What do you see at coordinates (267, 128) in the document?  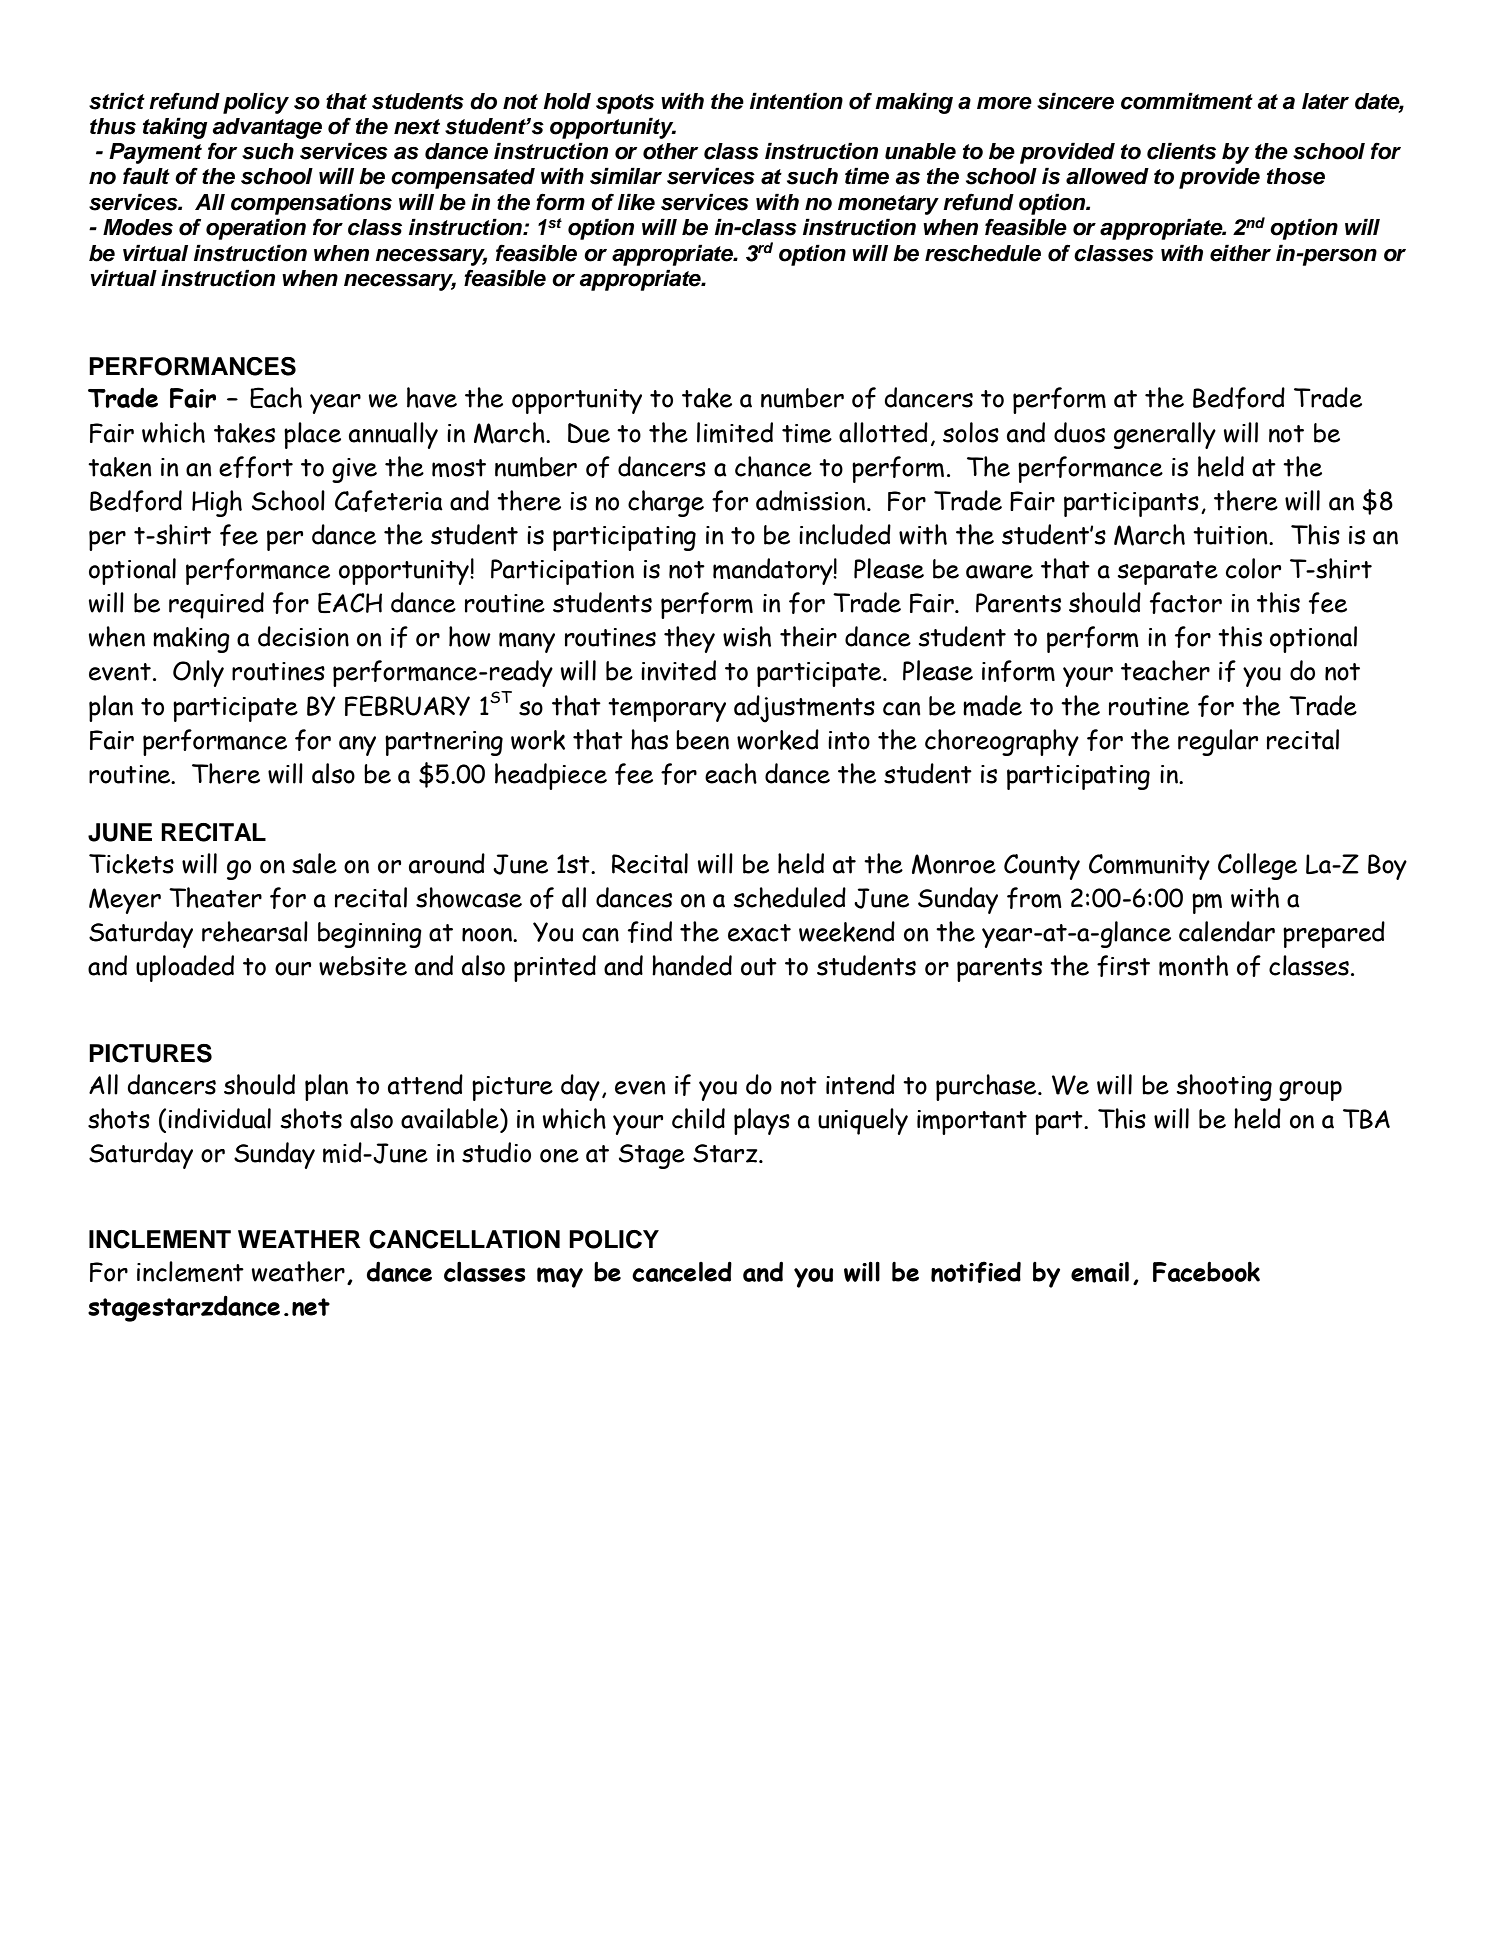 I see `advantage` at bounding box center [267, 128].
